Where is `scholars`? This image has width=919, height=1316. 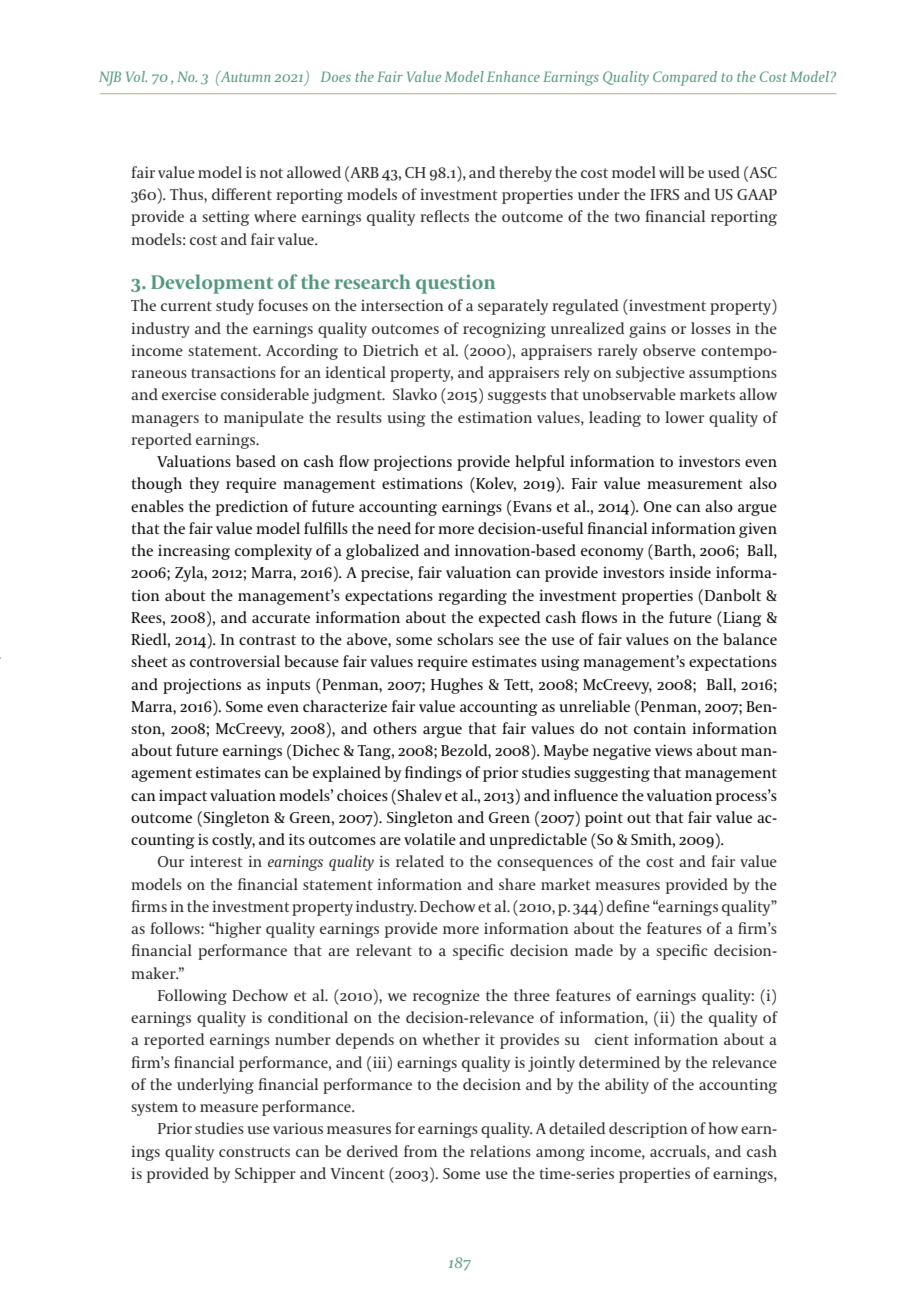 scholars is located at coordinates (465, 639).
